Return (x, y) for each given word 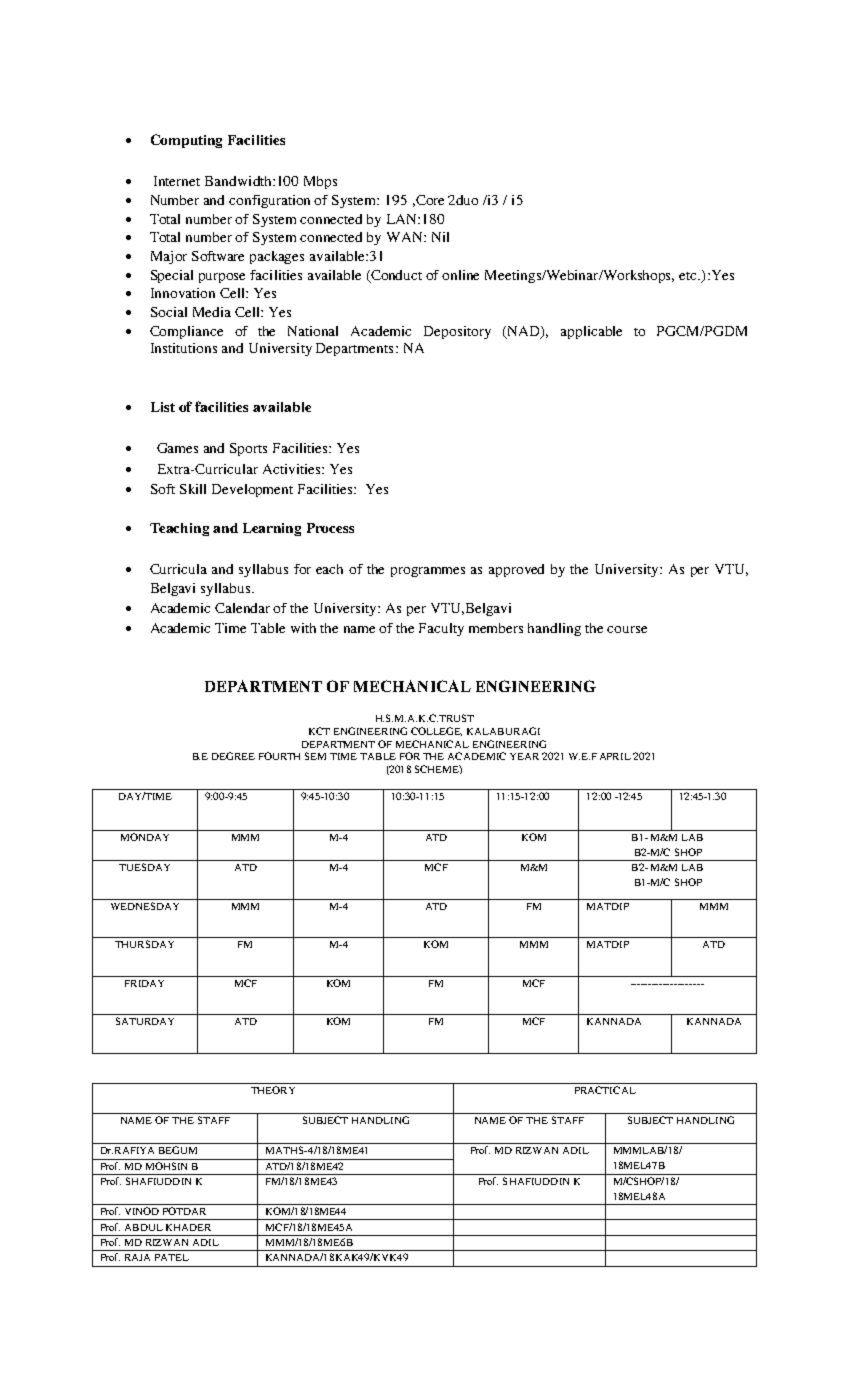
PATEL (172, 1257)
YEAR (524, 756)
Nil (440, 237)
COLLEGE (436, 731)
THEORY (273, 1090)
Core (429, 200)
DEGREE (233, 756)
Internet (177, 181)
